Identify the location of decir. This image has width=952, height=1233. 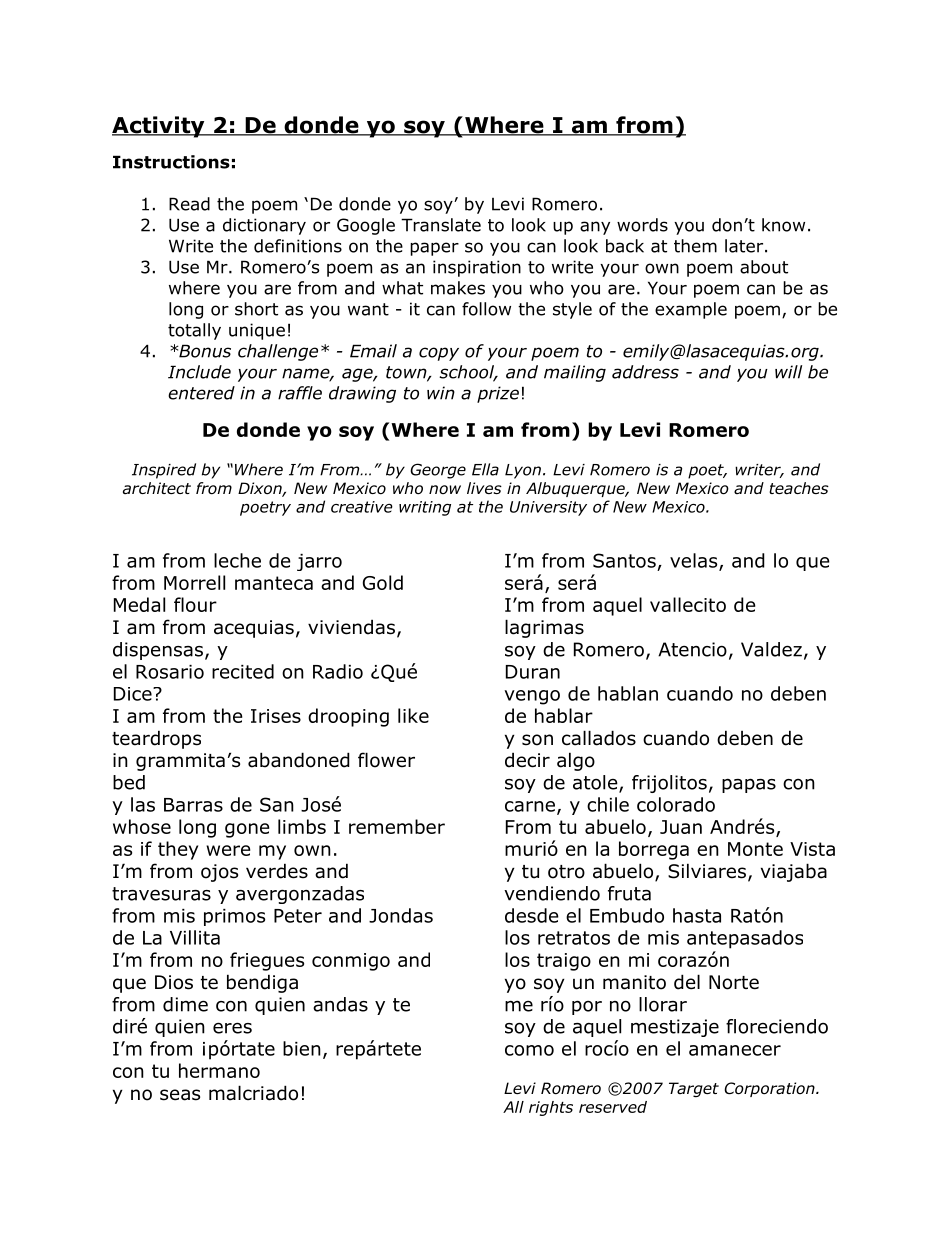
(527, 760).
